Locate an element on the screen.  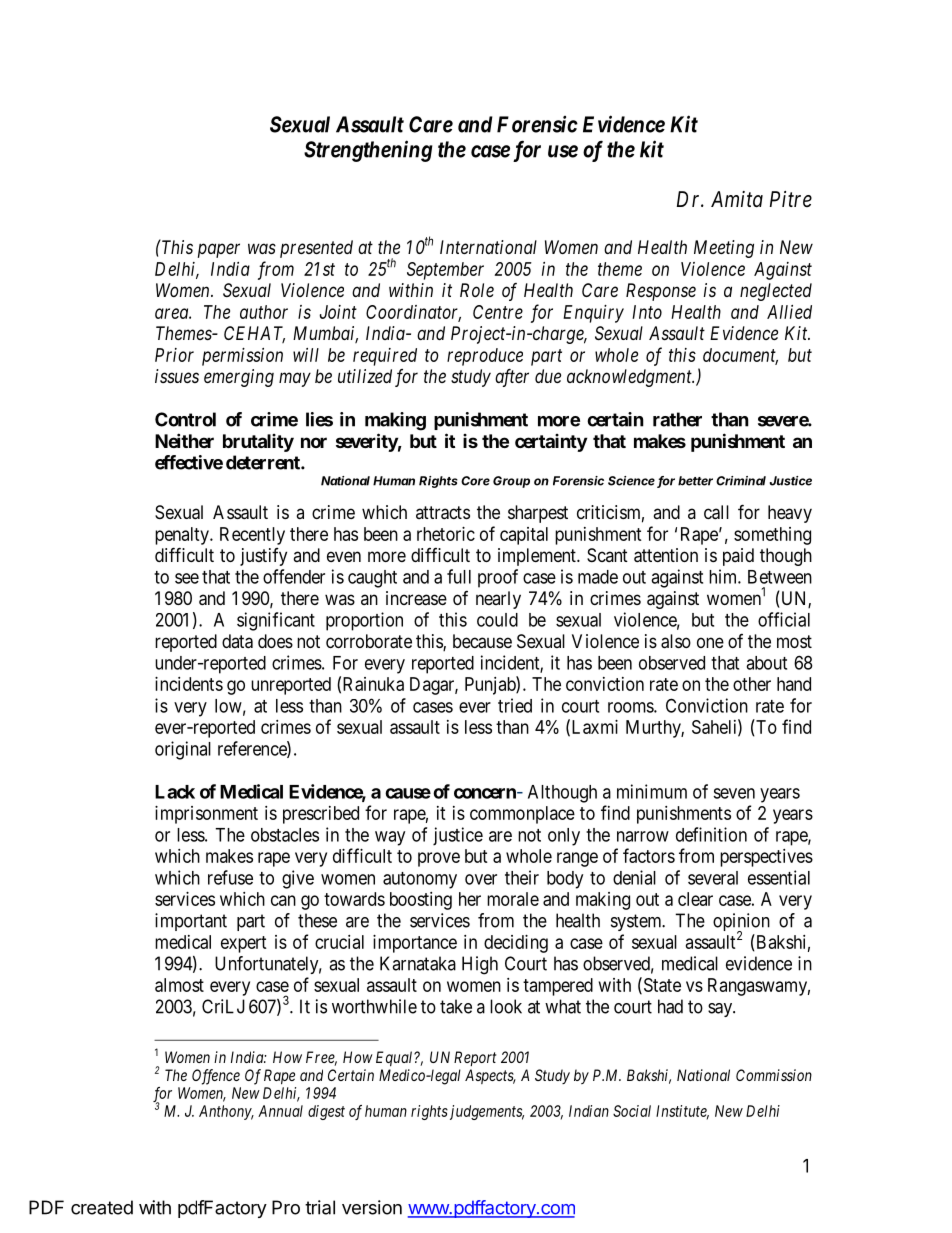
version is located at coordinates (372, 1207).
